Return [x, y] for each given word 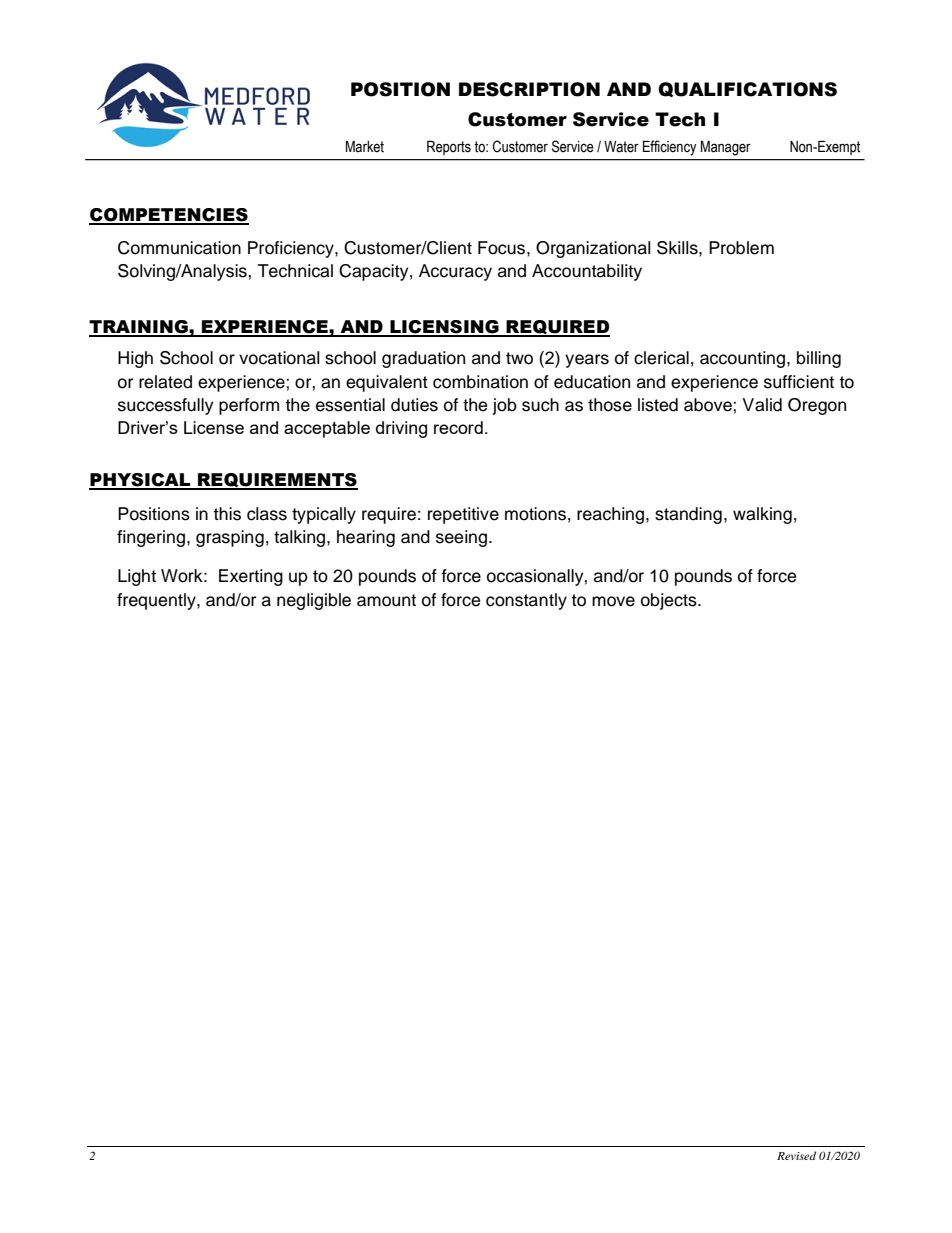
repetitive [463, 515]
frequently [157, 601]
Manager [726, 148]
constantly [526, 601]
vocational [279, 358]
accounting [744, 359]
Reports [449, 148]
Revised [796, 1155]
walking [762, 515]
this [227, 514]
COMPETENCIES [169, 216]
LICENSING [444, 328]
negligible [314, 601]
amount [386, 600]
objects [670, 601]
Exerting [251, 577]
